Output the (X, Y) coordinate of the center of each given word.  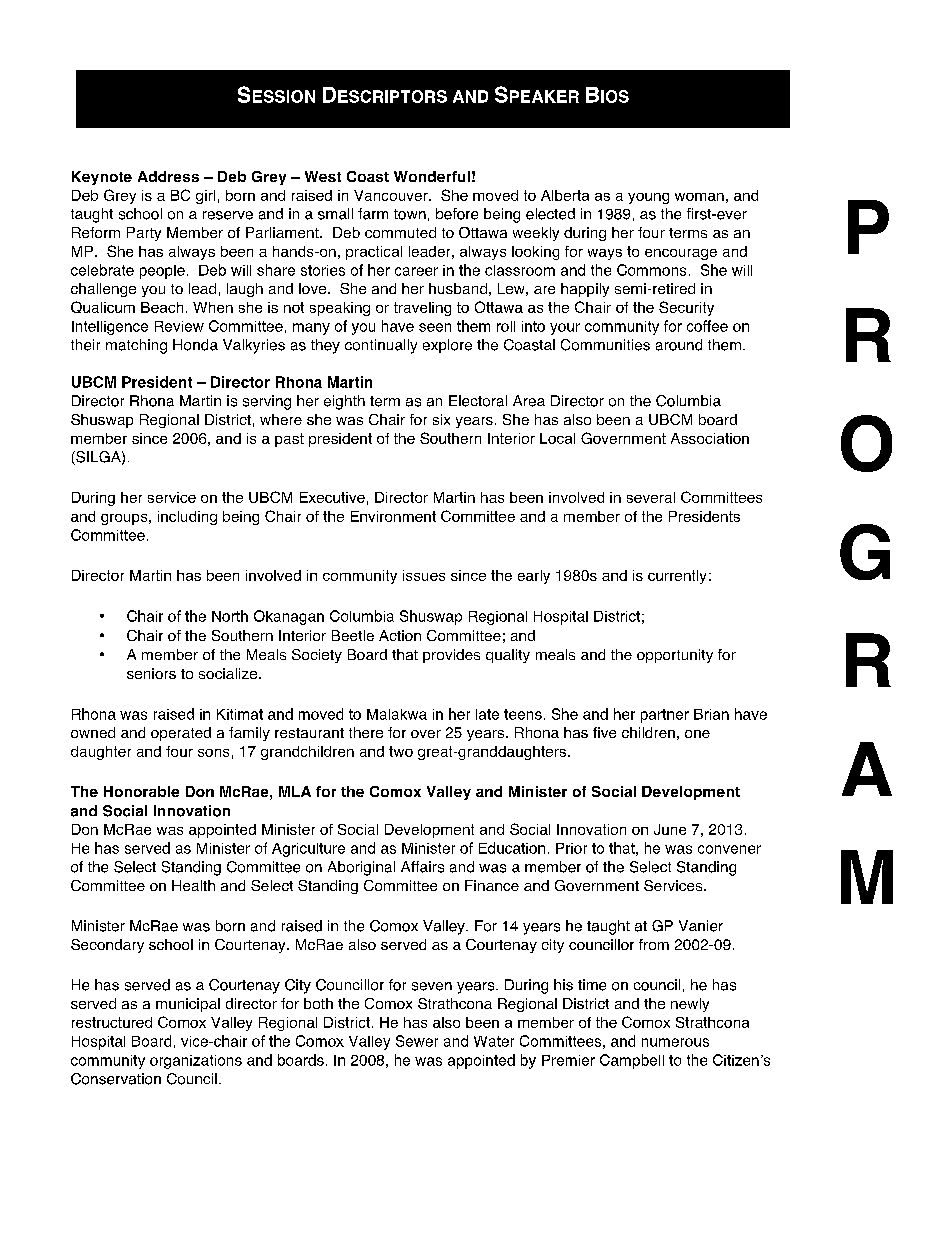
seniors (151, 673)
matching (136, 346)
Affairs (422, 867)
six (441, 419)
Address (168, 176)
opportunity (675, 656)
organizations (196, 1062)
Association (710, 438)
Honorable (141, 791)
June (670, 829)
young (648, 198)
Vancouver (392, 195)
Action (400, 635)
